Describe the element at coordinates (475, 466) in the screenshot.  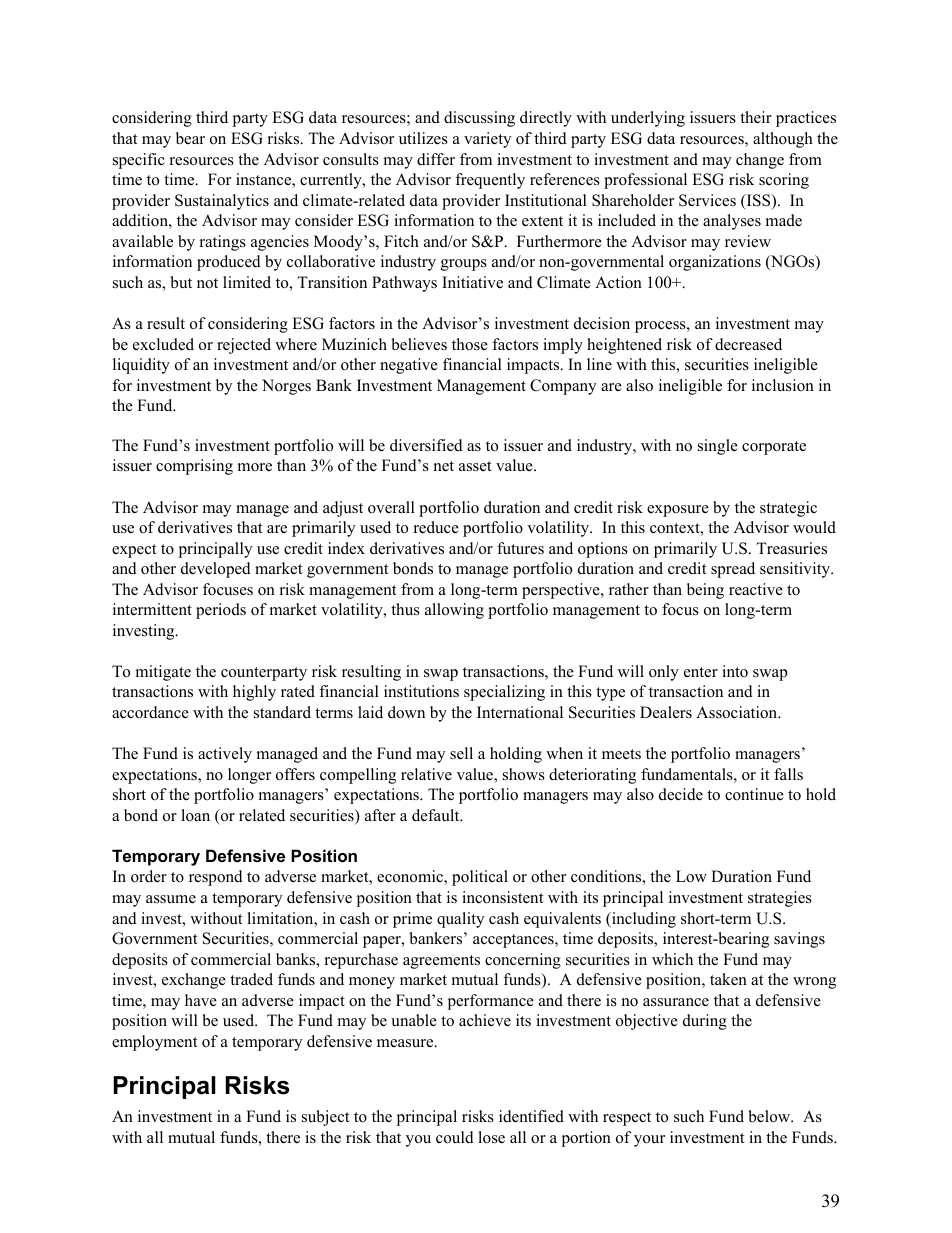
I see `asset` at that location.
